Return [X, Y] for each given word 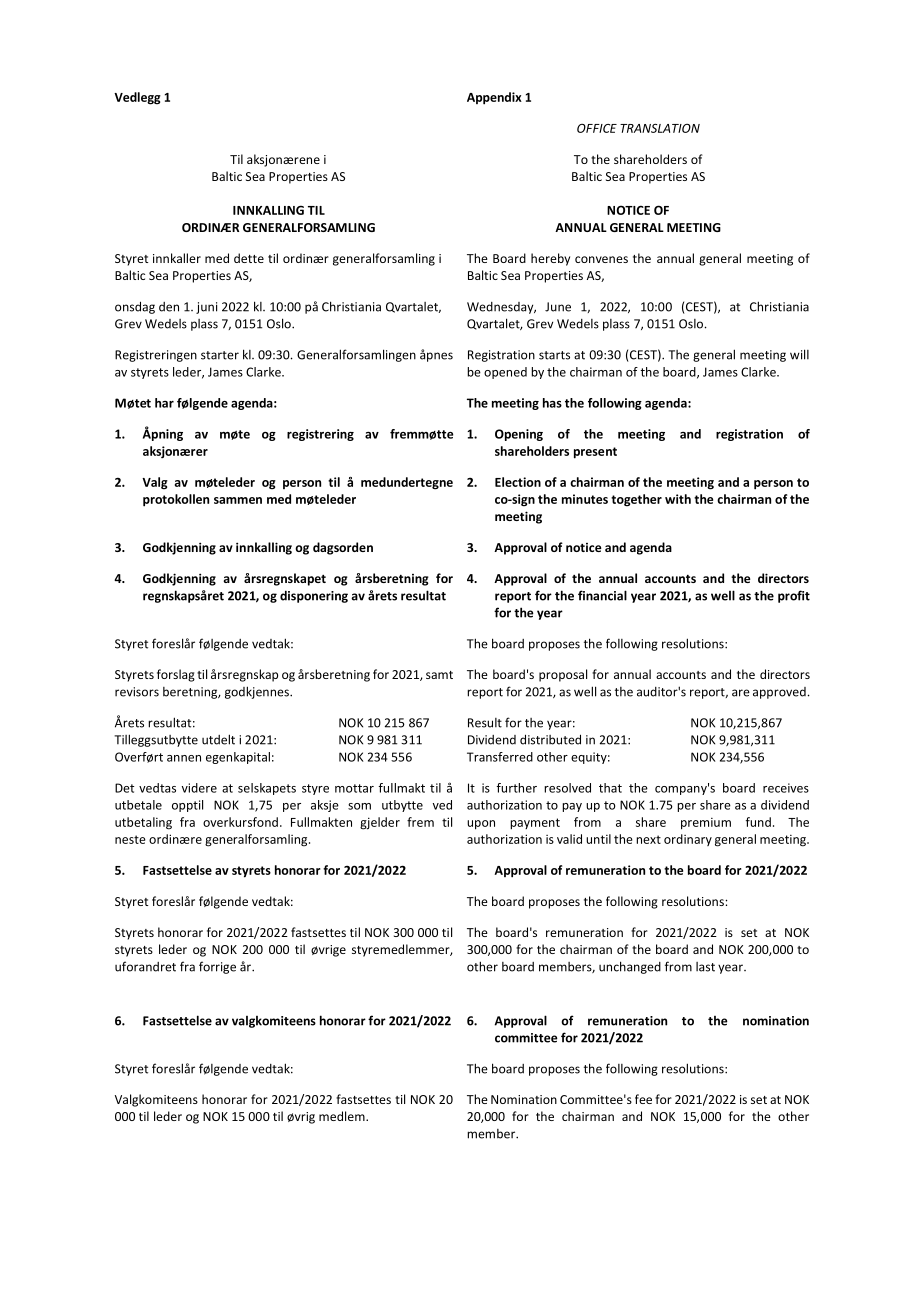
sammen [238, 500]
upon [481, 825]
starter [220, 355]
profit [794, 596]
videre [199, 788]
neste [130, 839]
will [799, 354]
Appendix [494, 98]
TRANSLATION [660, 128]
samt [439, 675]
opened [505, 373]
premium [706, 824]
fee [643, 1099]
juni [206, 308]
